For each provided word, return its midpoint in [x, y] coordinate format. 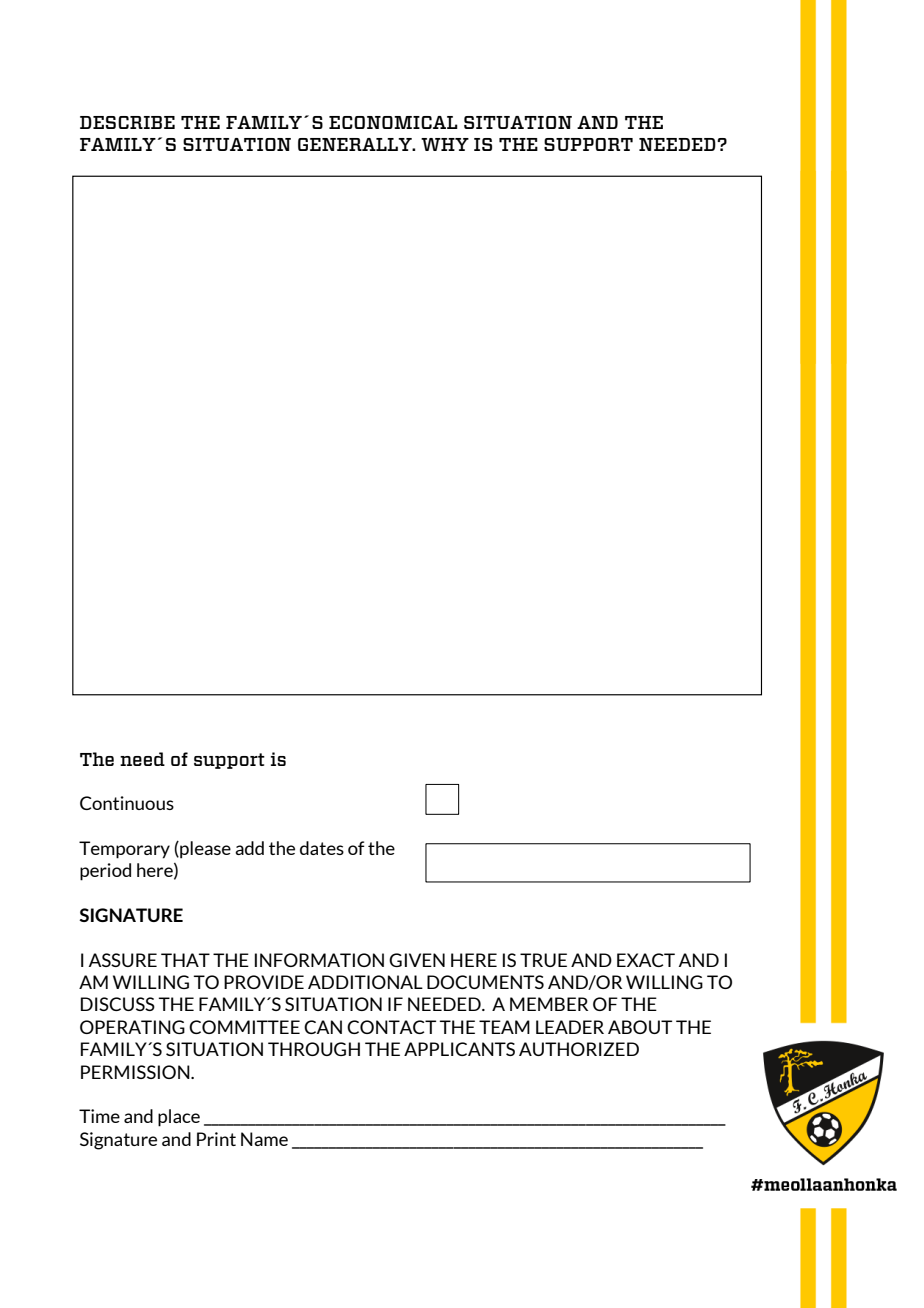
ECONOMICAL [393, 122]
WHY [445, 144]
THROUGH [314, 1049]
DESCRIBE [127, 122]
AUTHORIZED [579, 1049]
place [179, 1118]
